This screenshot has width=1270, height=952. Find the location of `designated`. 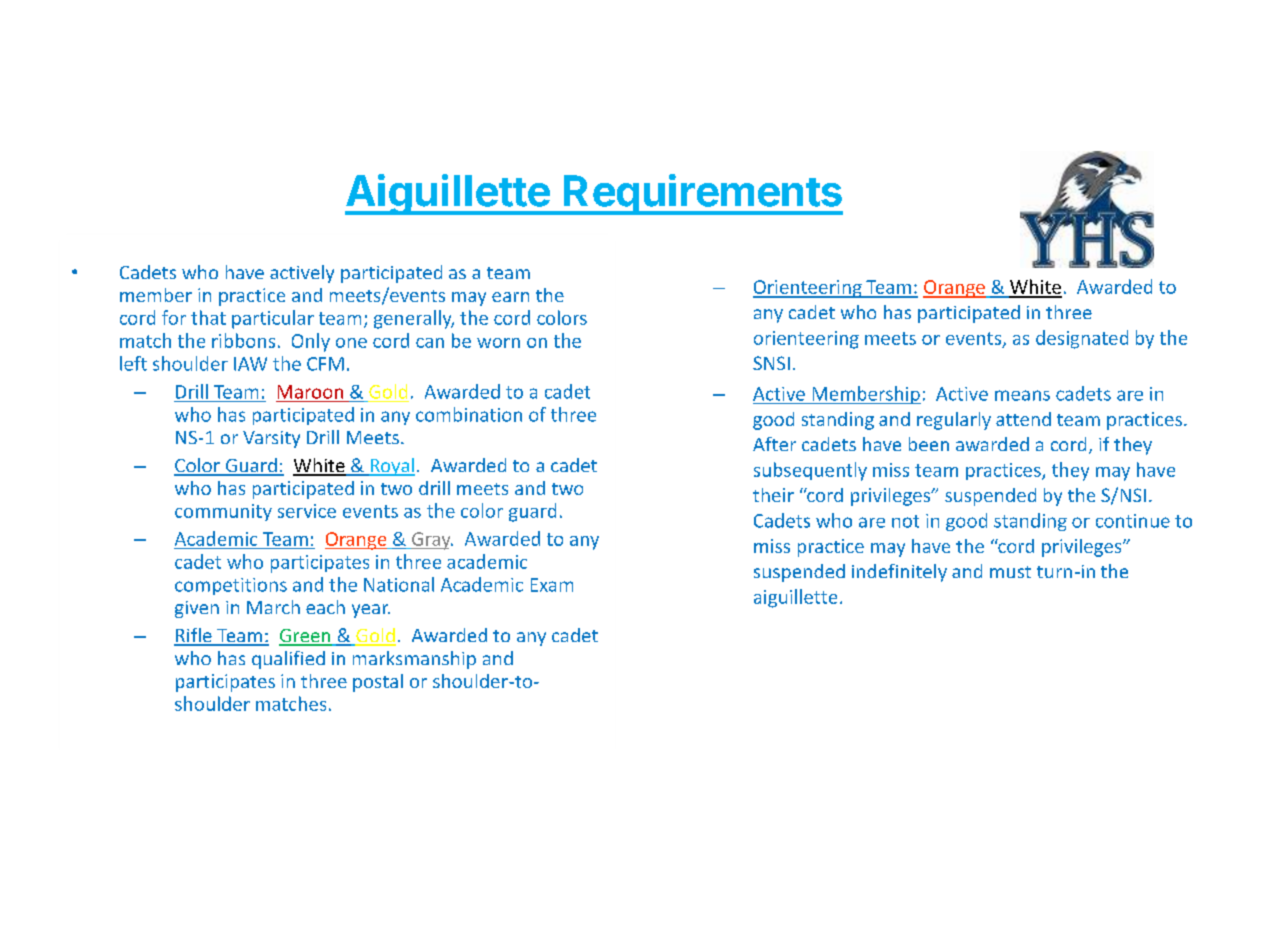

designated is located at coordinates (1082, 339).
